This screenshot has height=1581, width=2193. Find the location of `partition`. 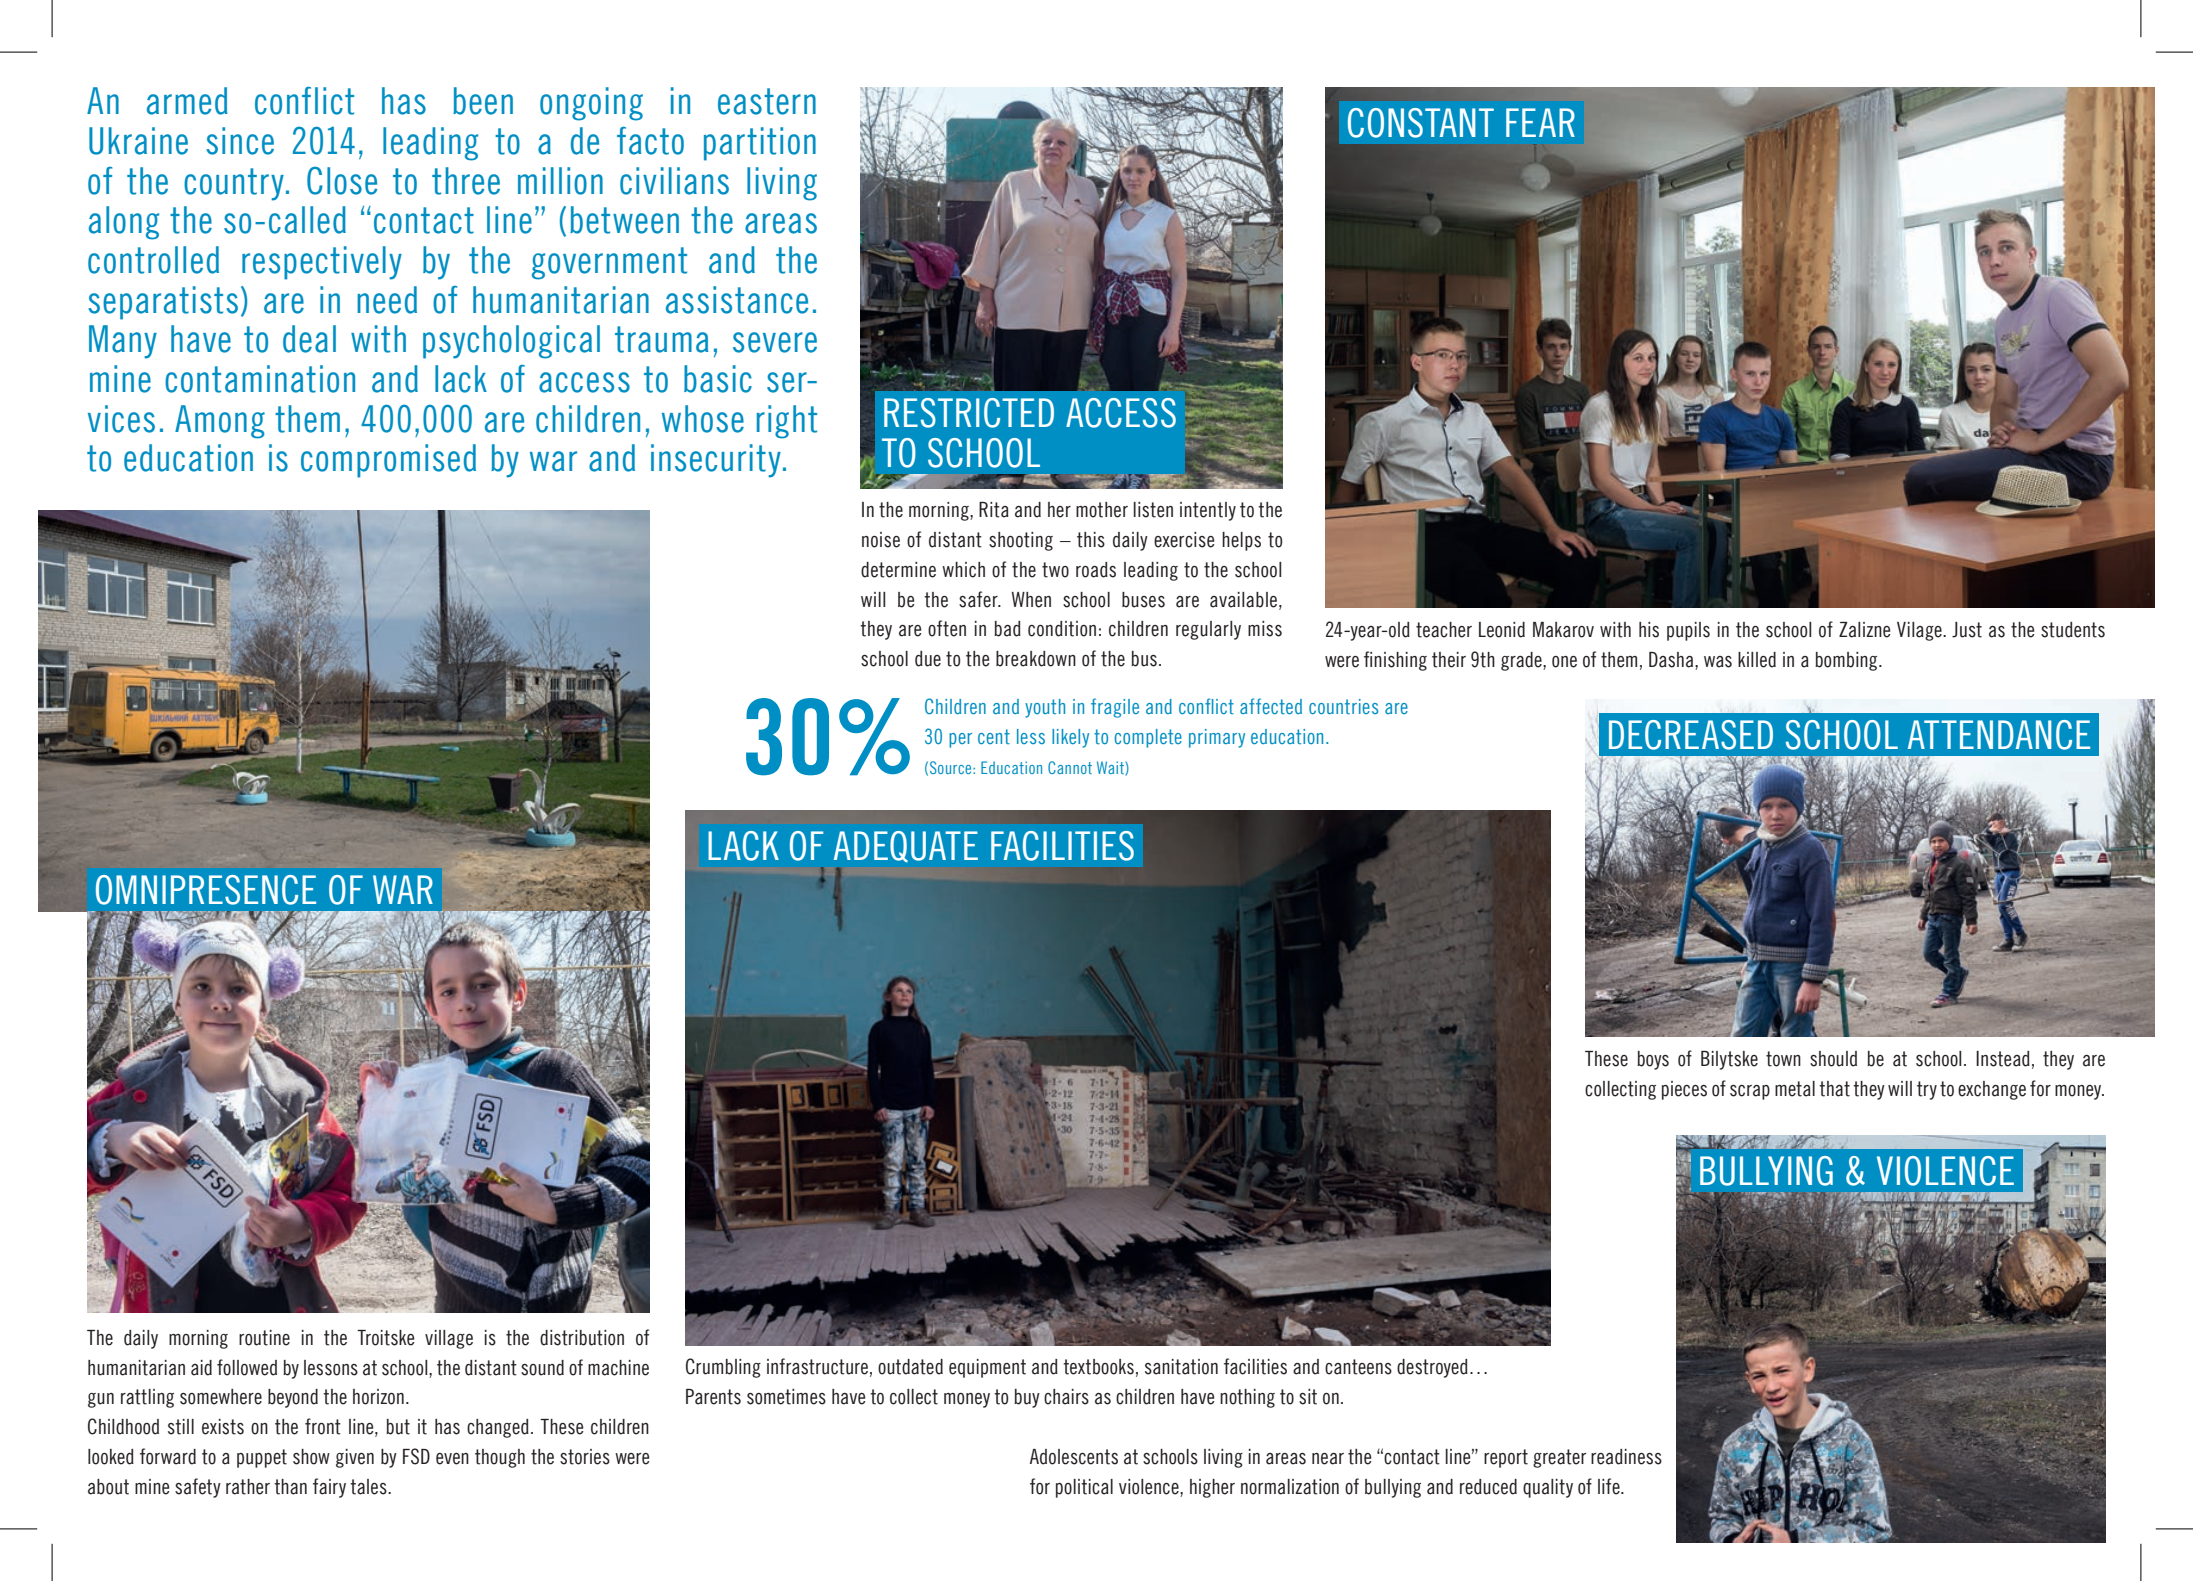

partition is located at coordinates (760, 144).
